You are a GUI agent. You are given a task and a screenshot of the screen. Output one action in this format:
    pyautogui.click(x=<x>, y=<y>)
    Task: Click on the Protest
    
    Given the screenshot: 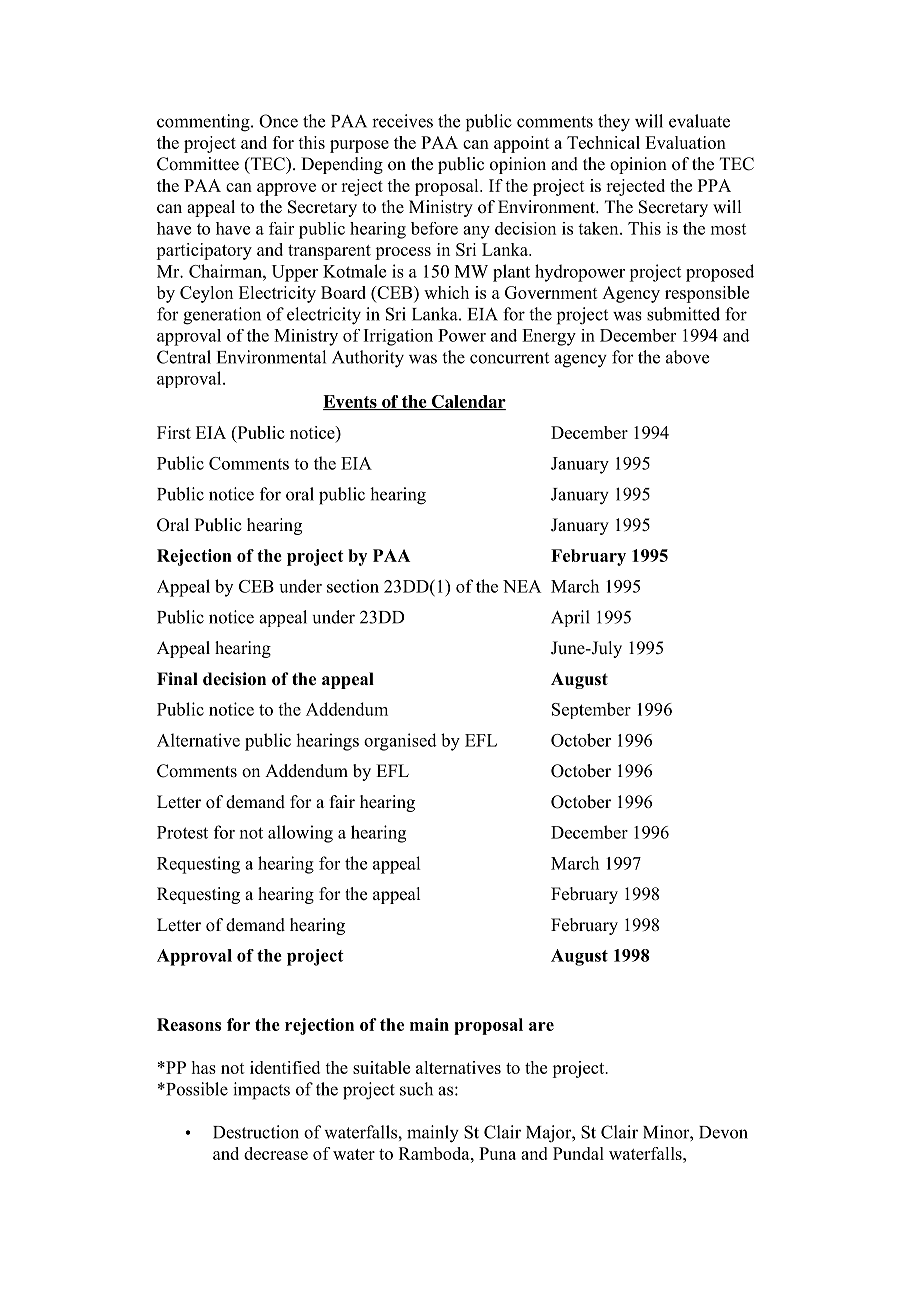 What is the action you would take?
    pyautogui.click(x=182, y=832)
